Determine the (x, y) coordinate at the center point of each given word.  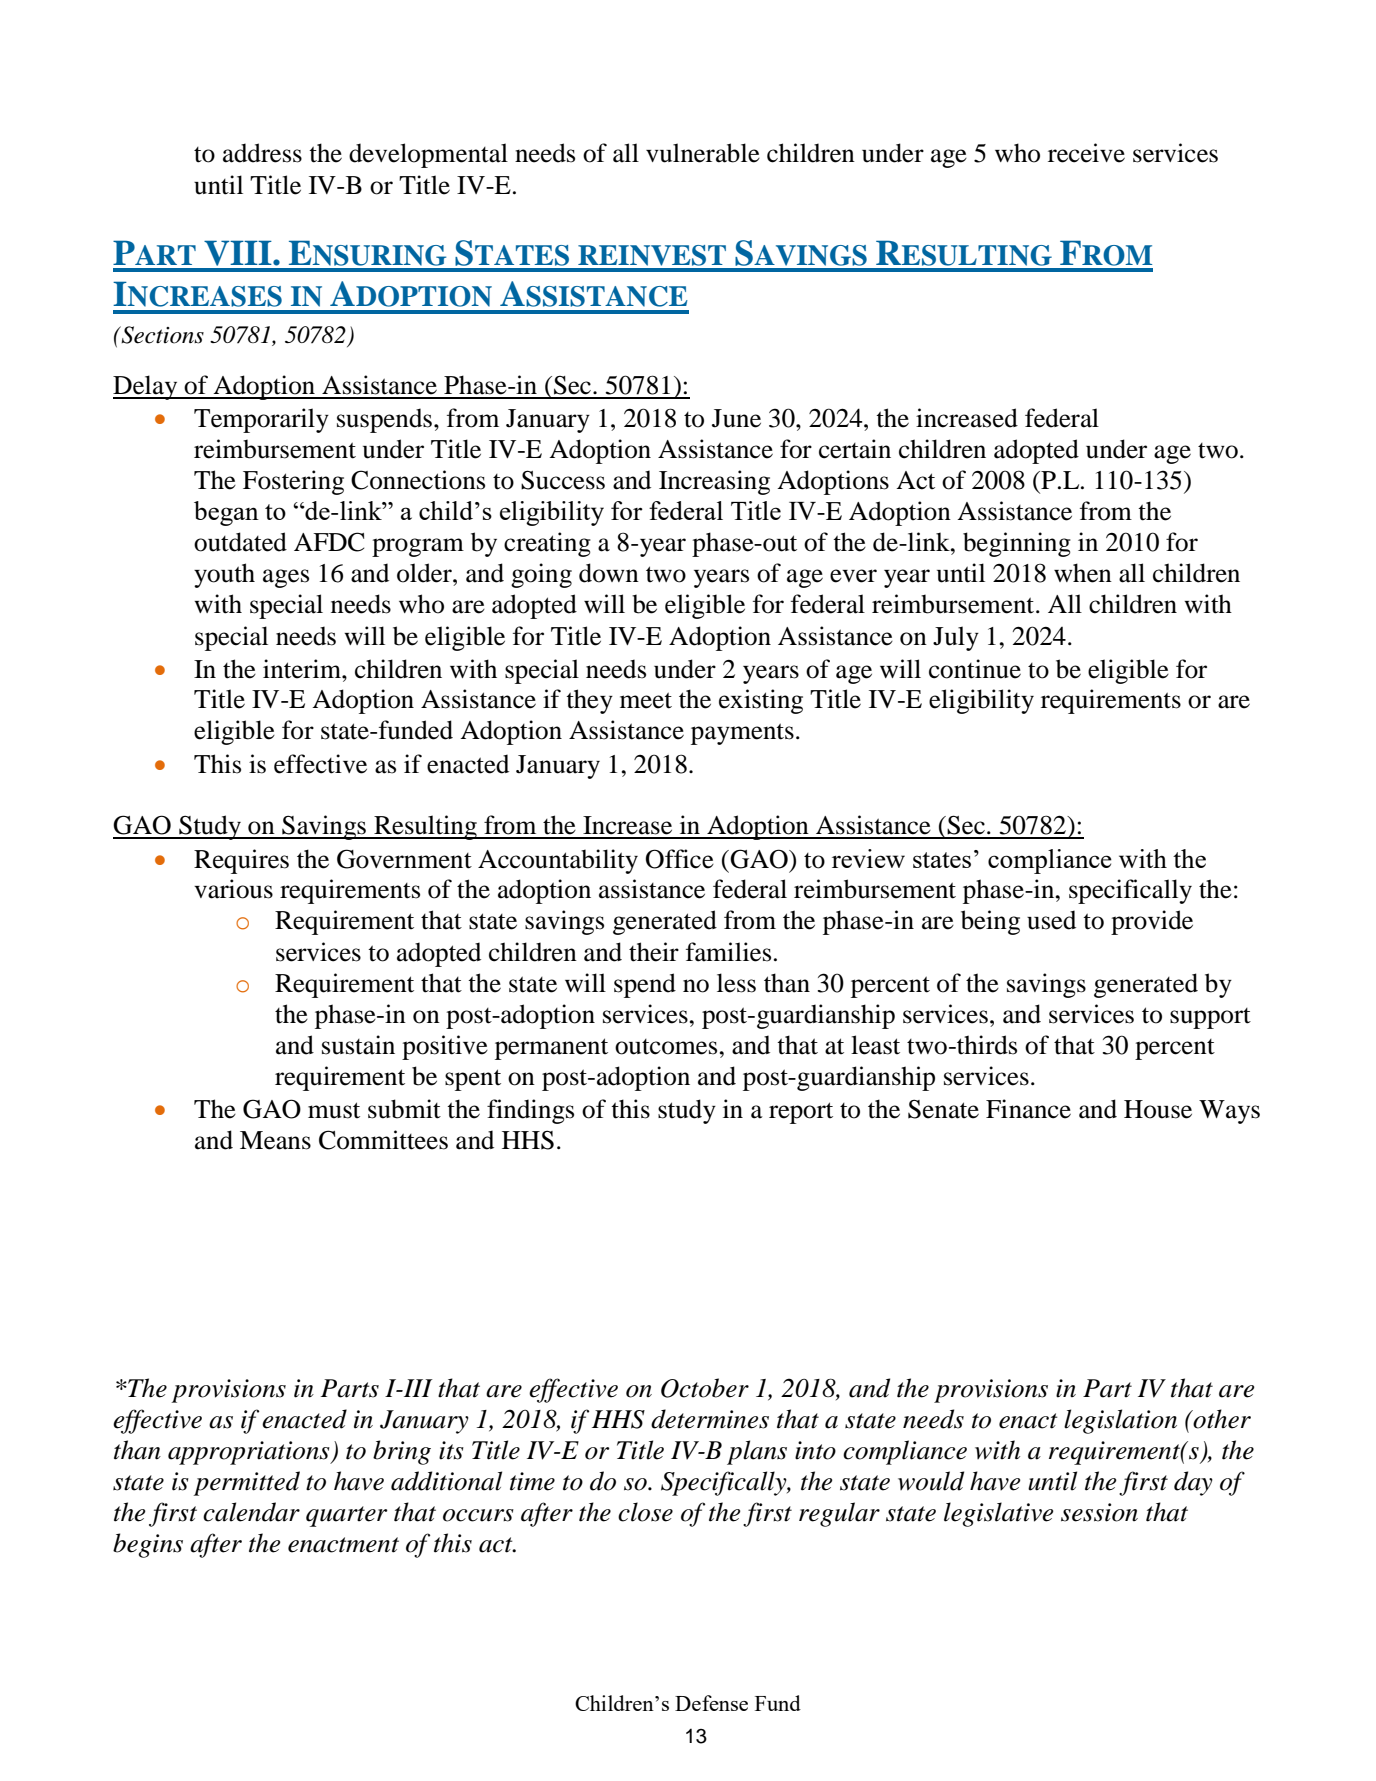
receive (1086, 153)
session (1099, 1512)
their (654, 952)
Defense (711, 1703)
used (1051, 920)
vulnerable (703, 153)
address (262, 153)
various (233, 889)
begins (148, 1545)
